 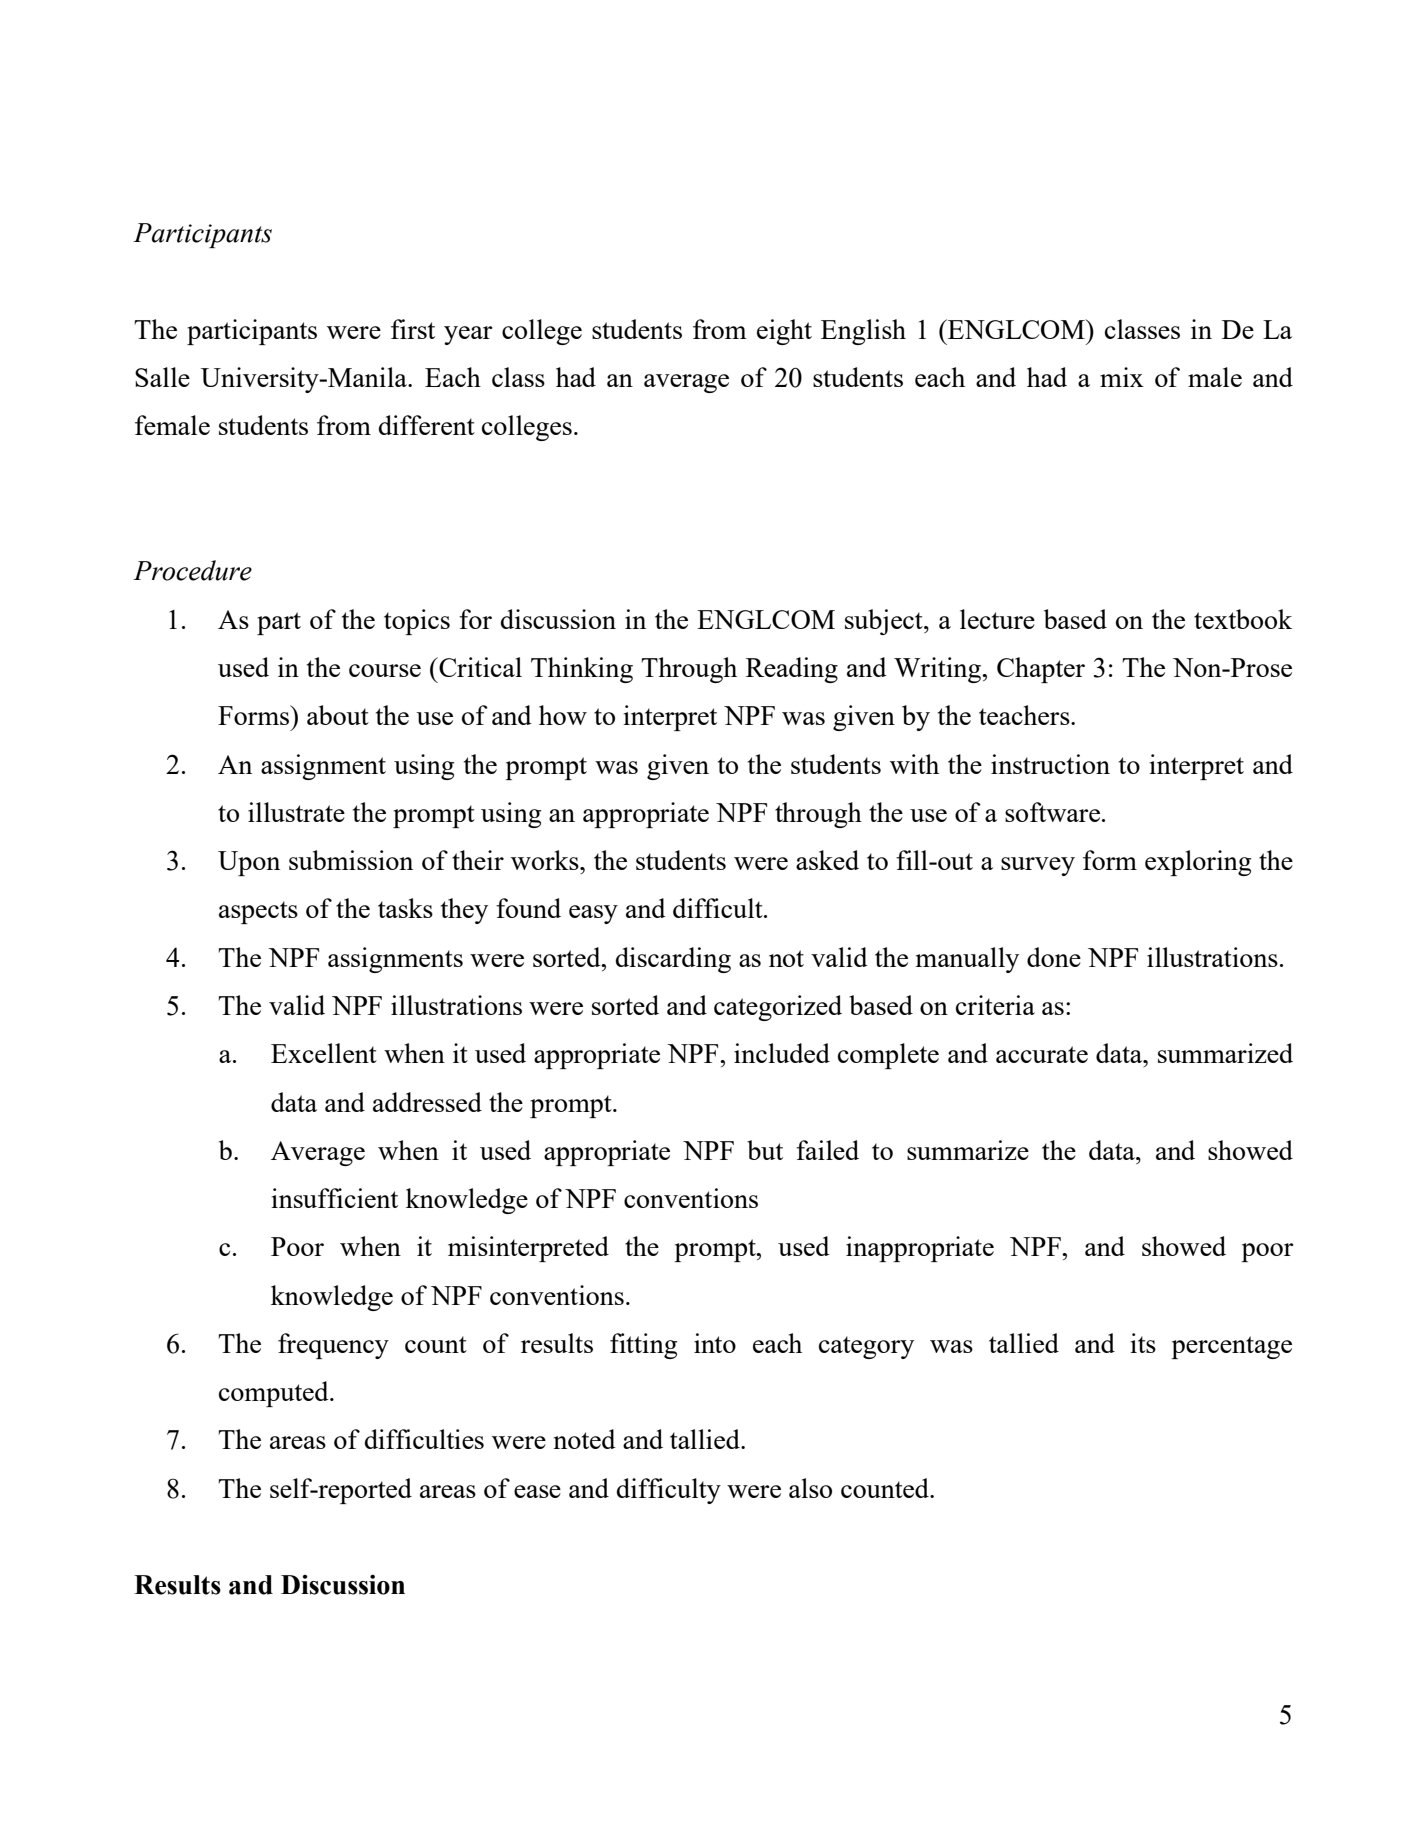 What do you see at coordinates (1054, 957) in the screenshot?
I see `done` at bounding box center [1054, 957].
